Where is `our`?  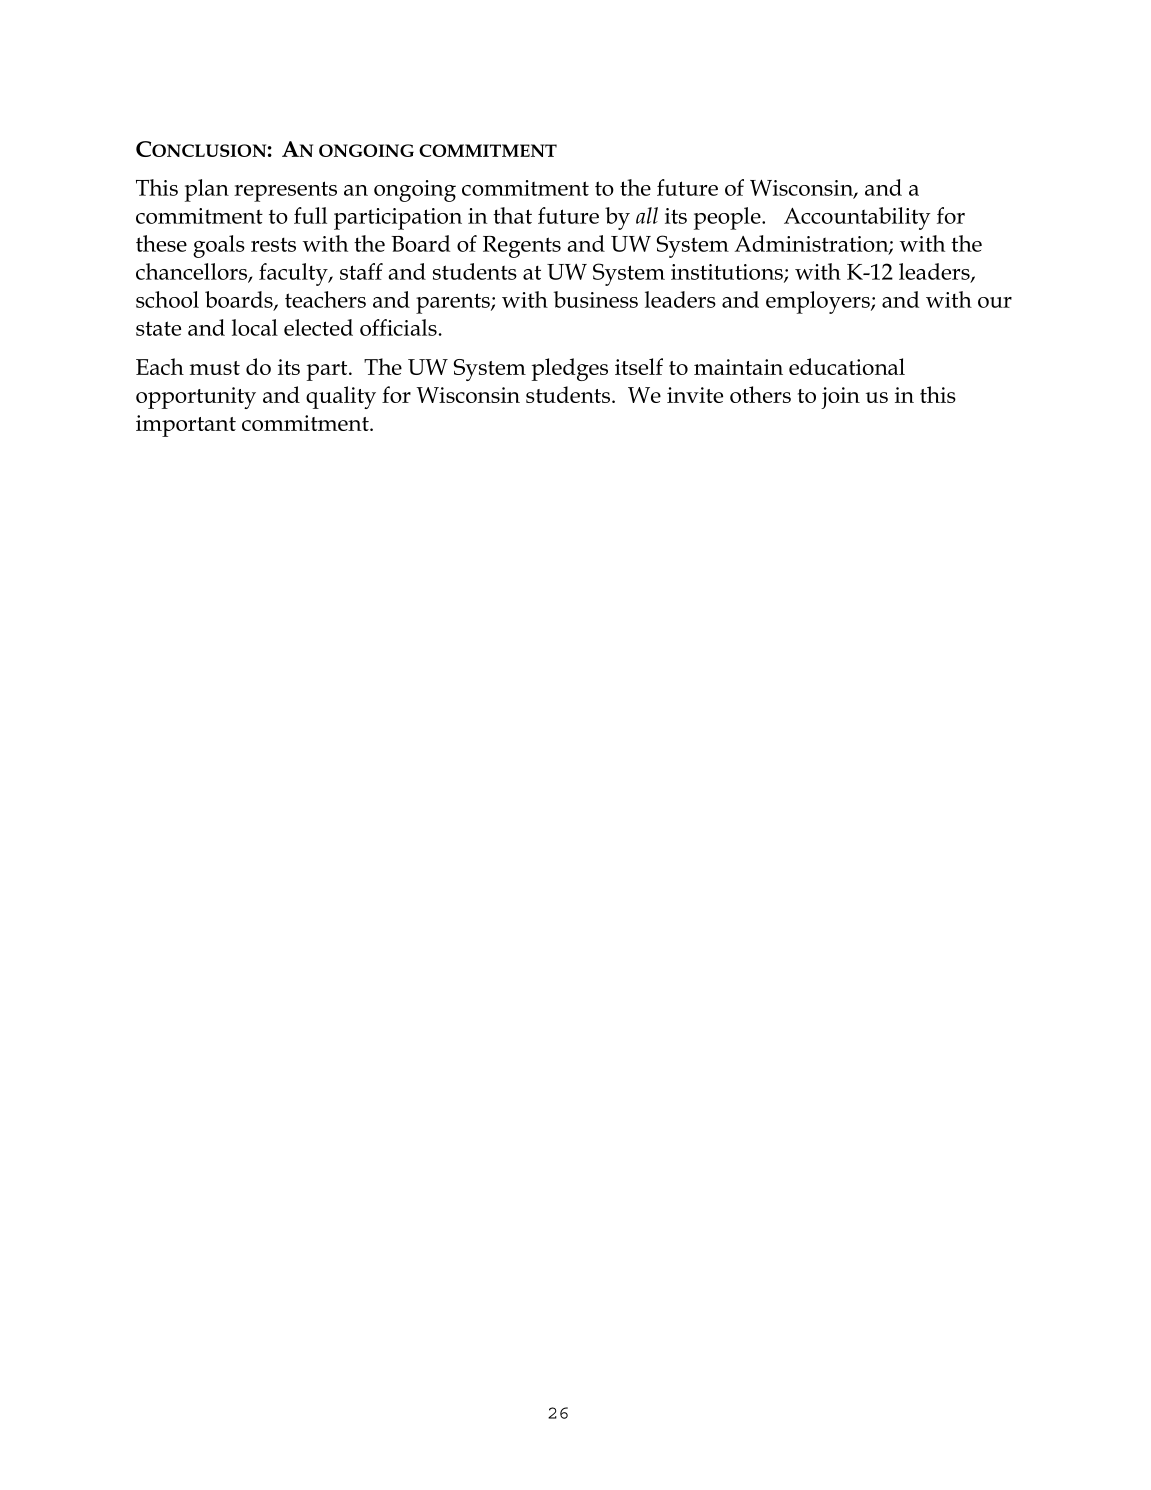 our is located at coordinates (995, 302).
